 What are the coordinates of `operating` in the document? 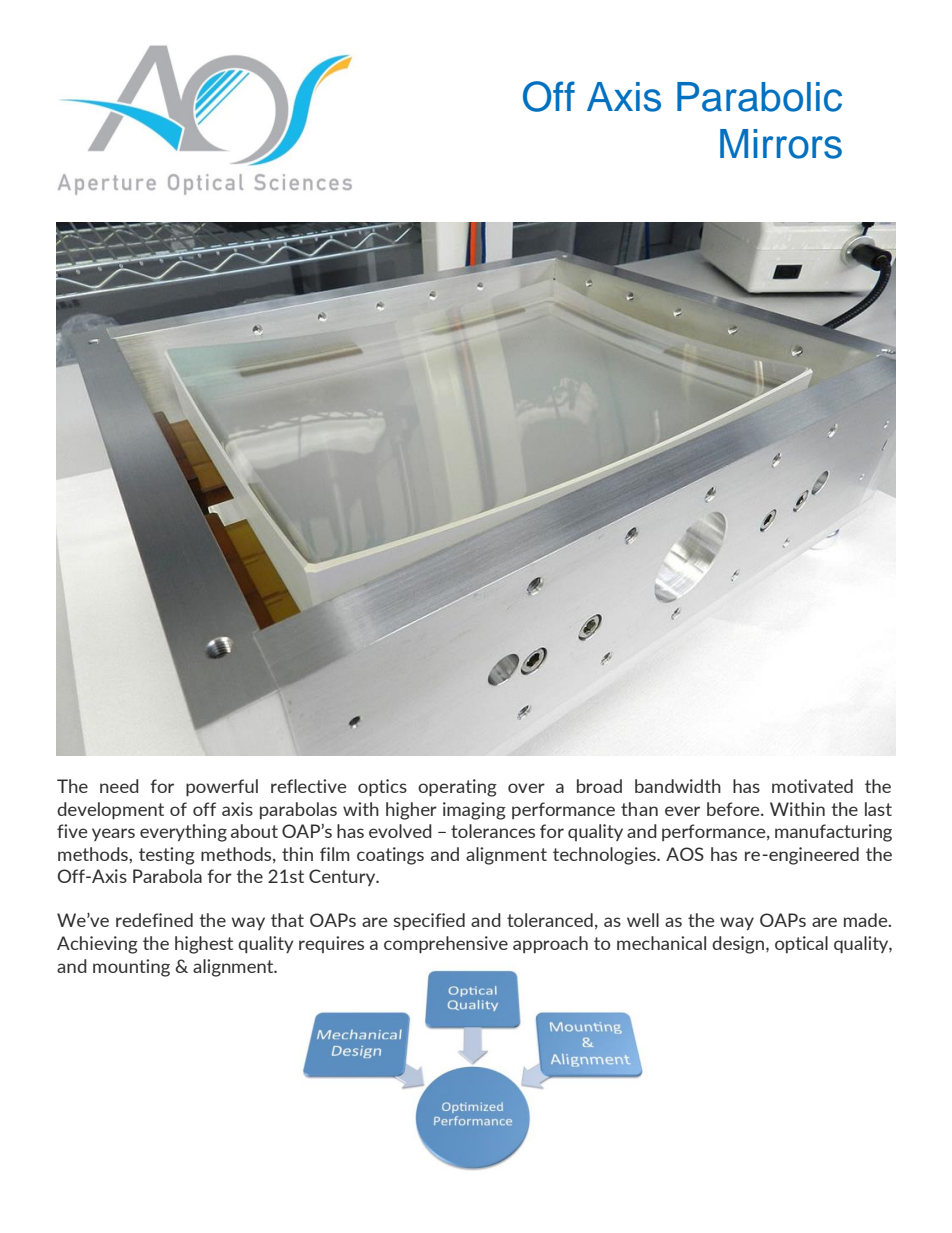 It's located at (457, 788).
